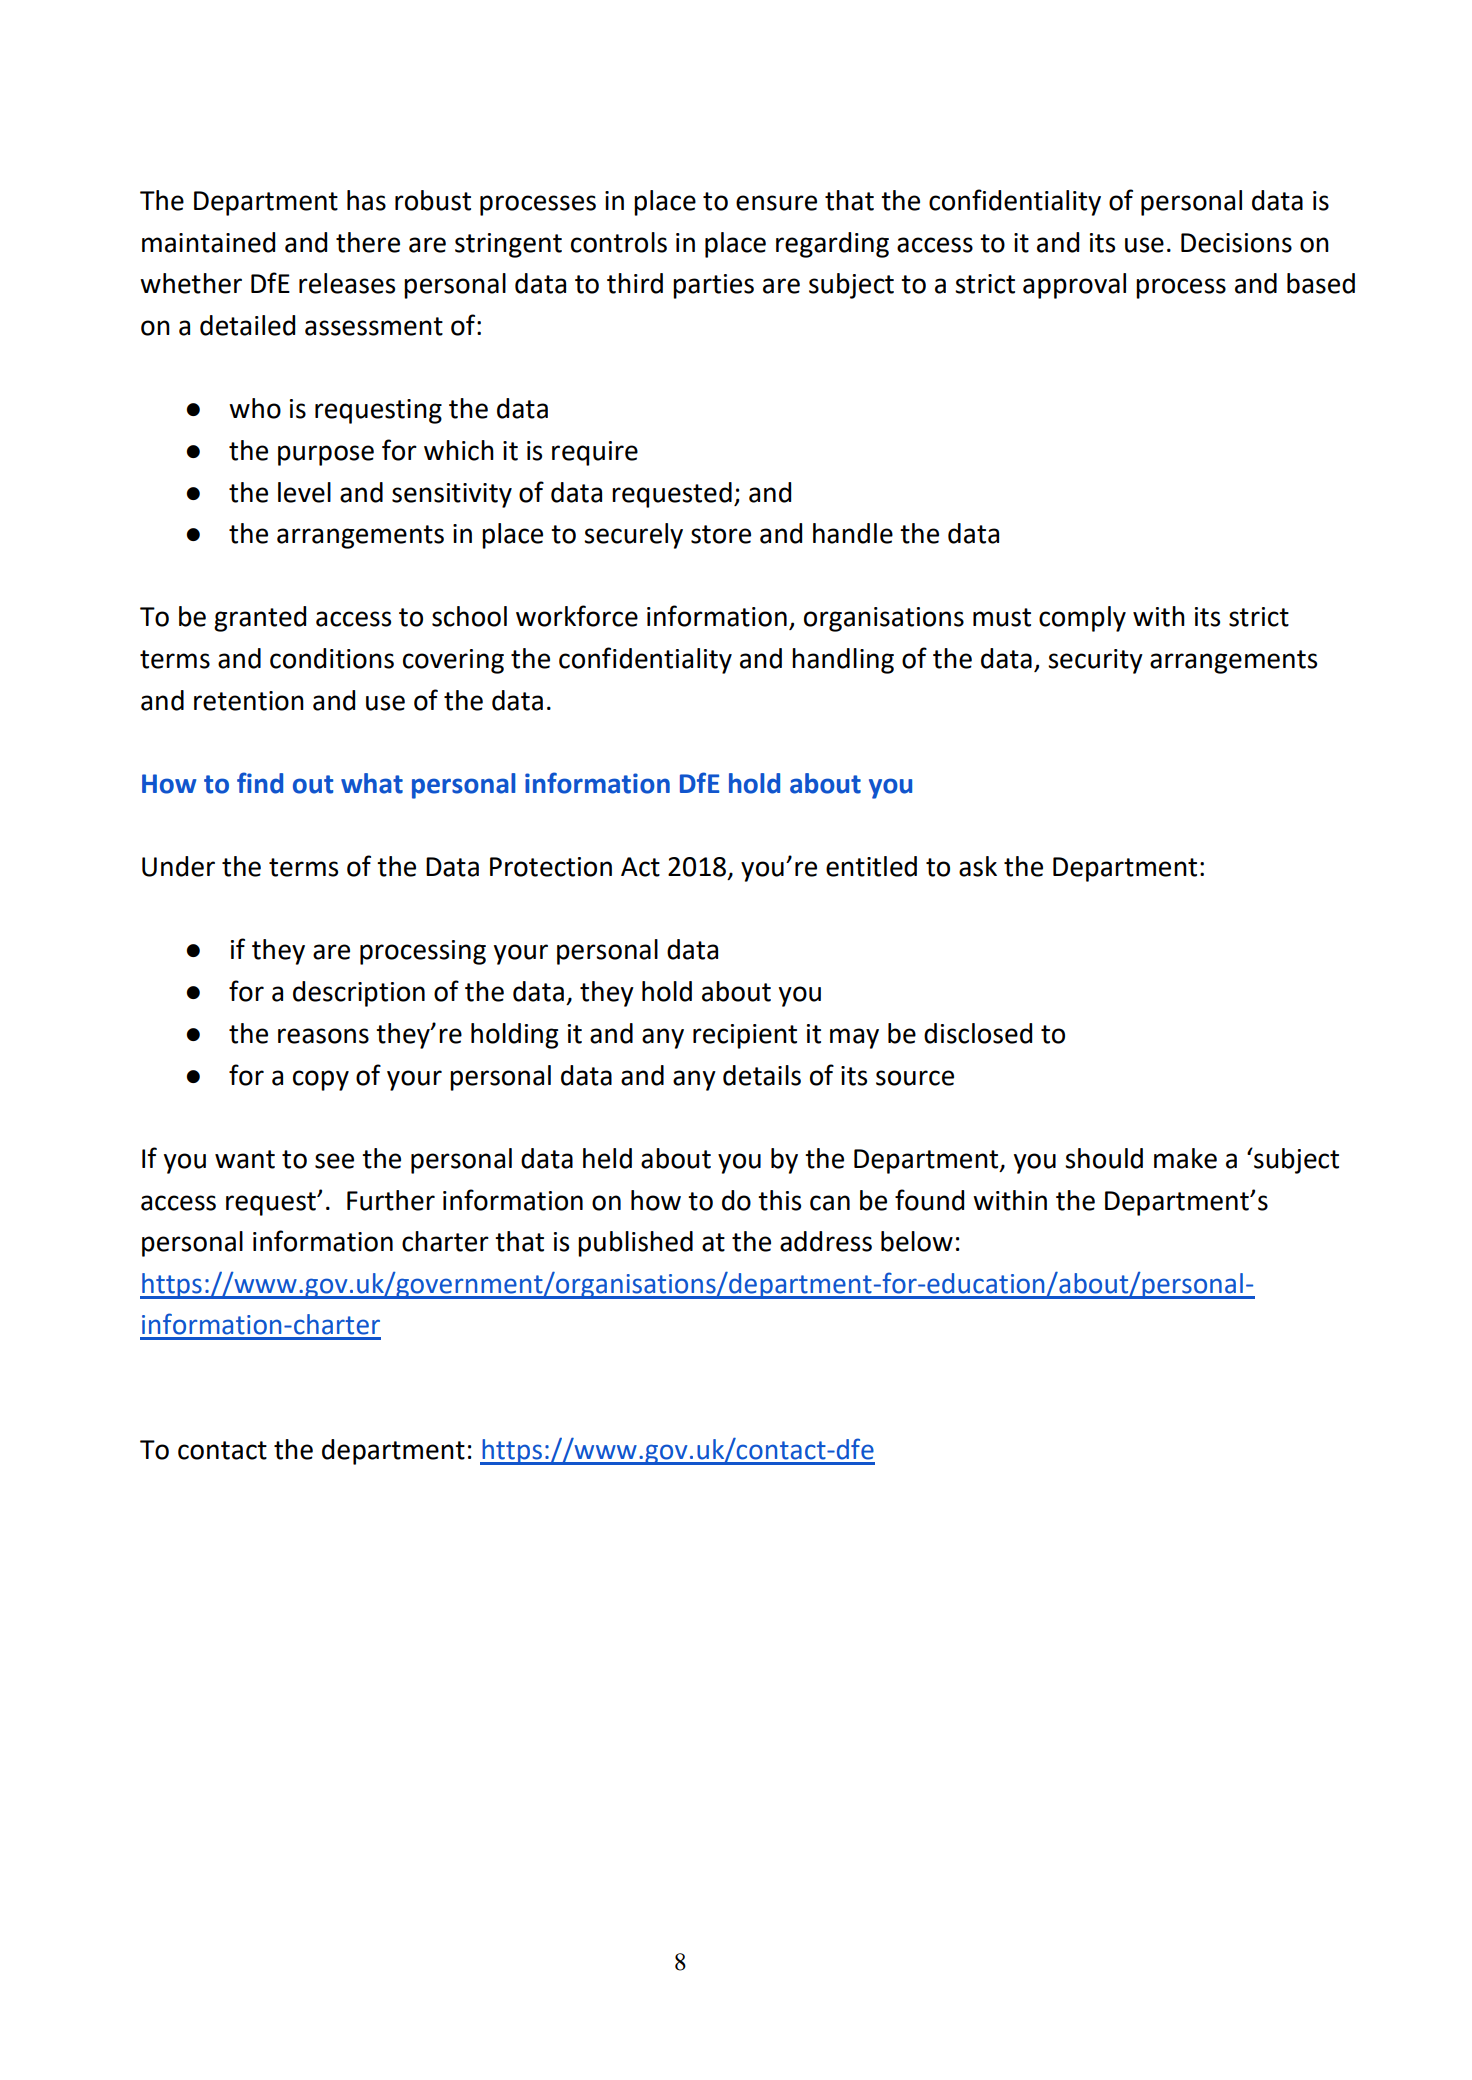  I want to click on ask, so click(978, 866).
